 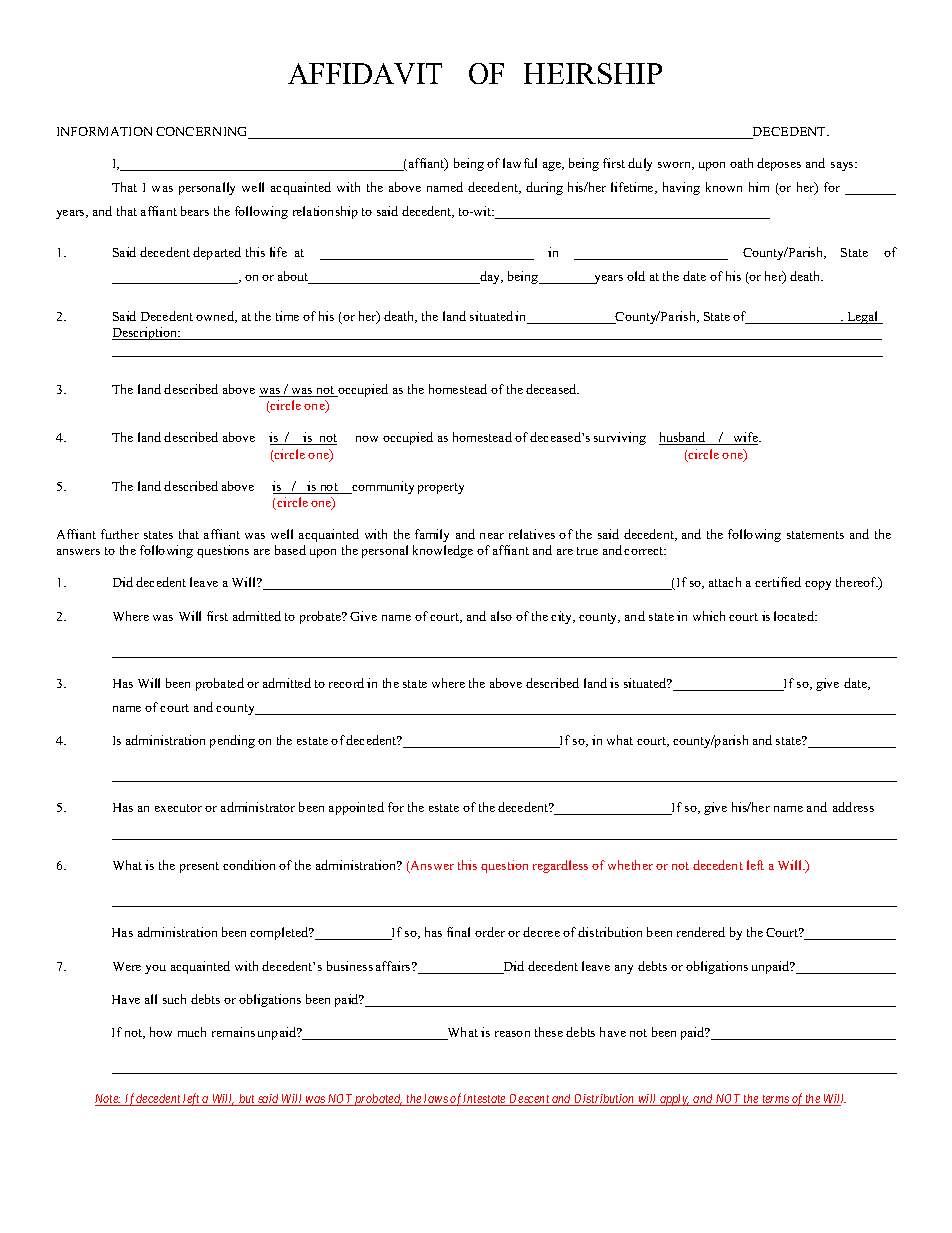 What do you see at coordinates (203, 133) in the screenshot?
I see `CONCERNING` at bounding box center [203, 133].
